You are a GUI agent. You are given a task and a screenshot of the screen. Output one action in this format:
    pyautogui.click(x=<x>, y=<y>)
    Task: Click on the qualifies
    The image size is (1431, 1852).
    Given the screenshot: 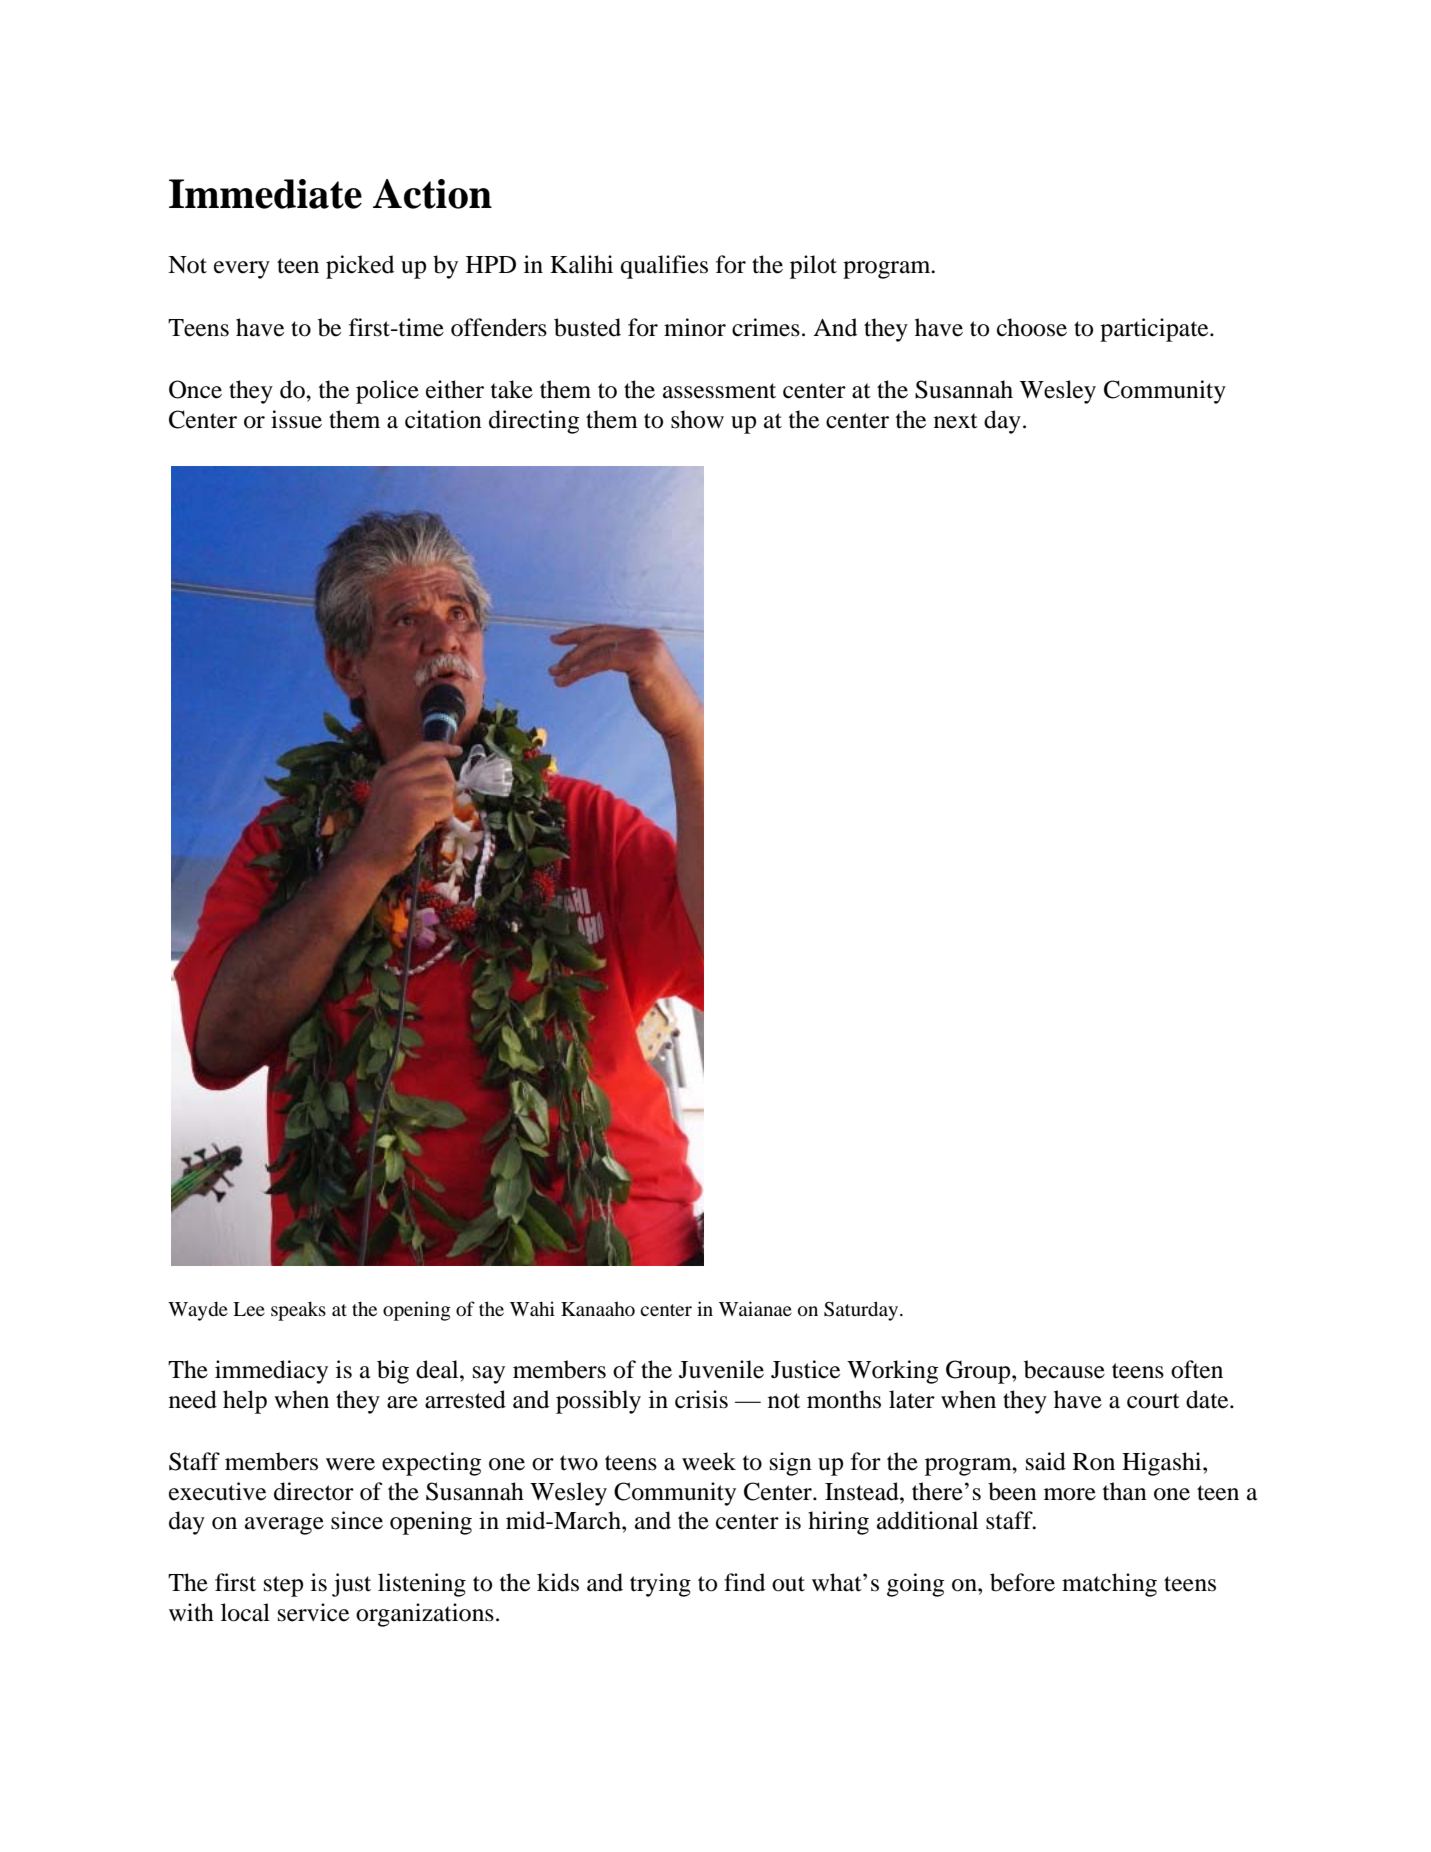 What is the action you would take?
    pyautogui.click(x=664, y=267)
